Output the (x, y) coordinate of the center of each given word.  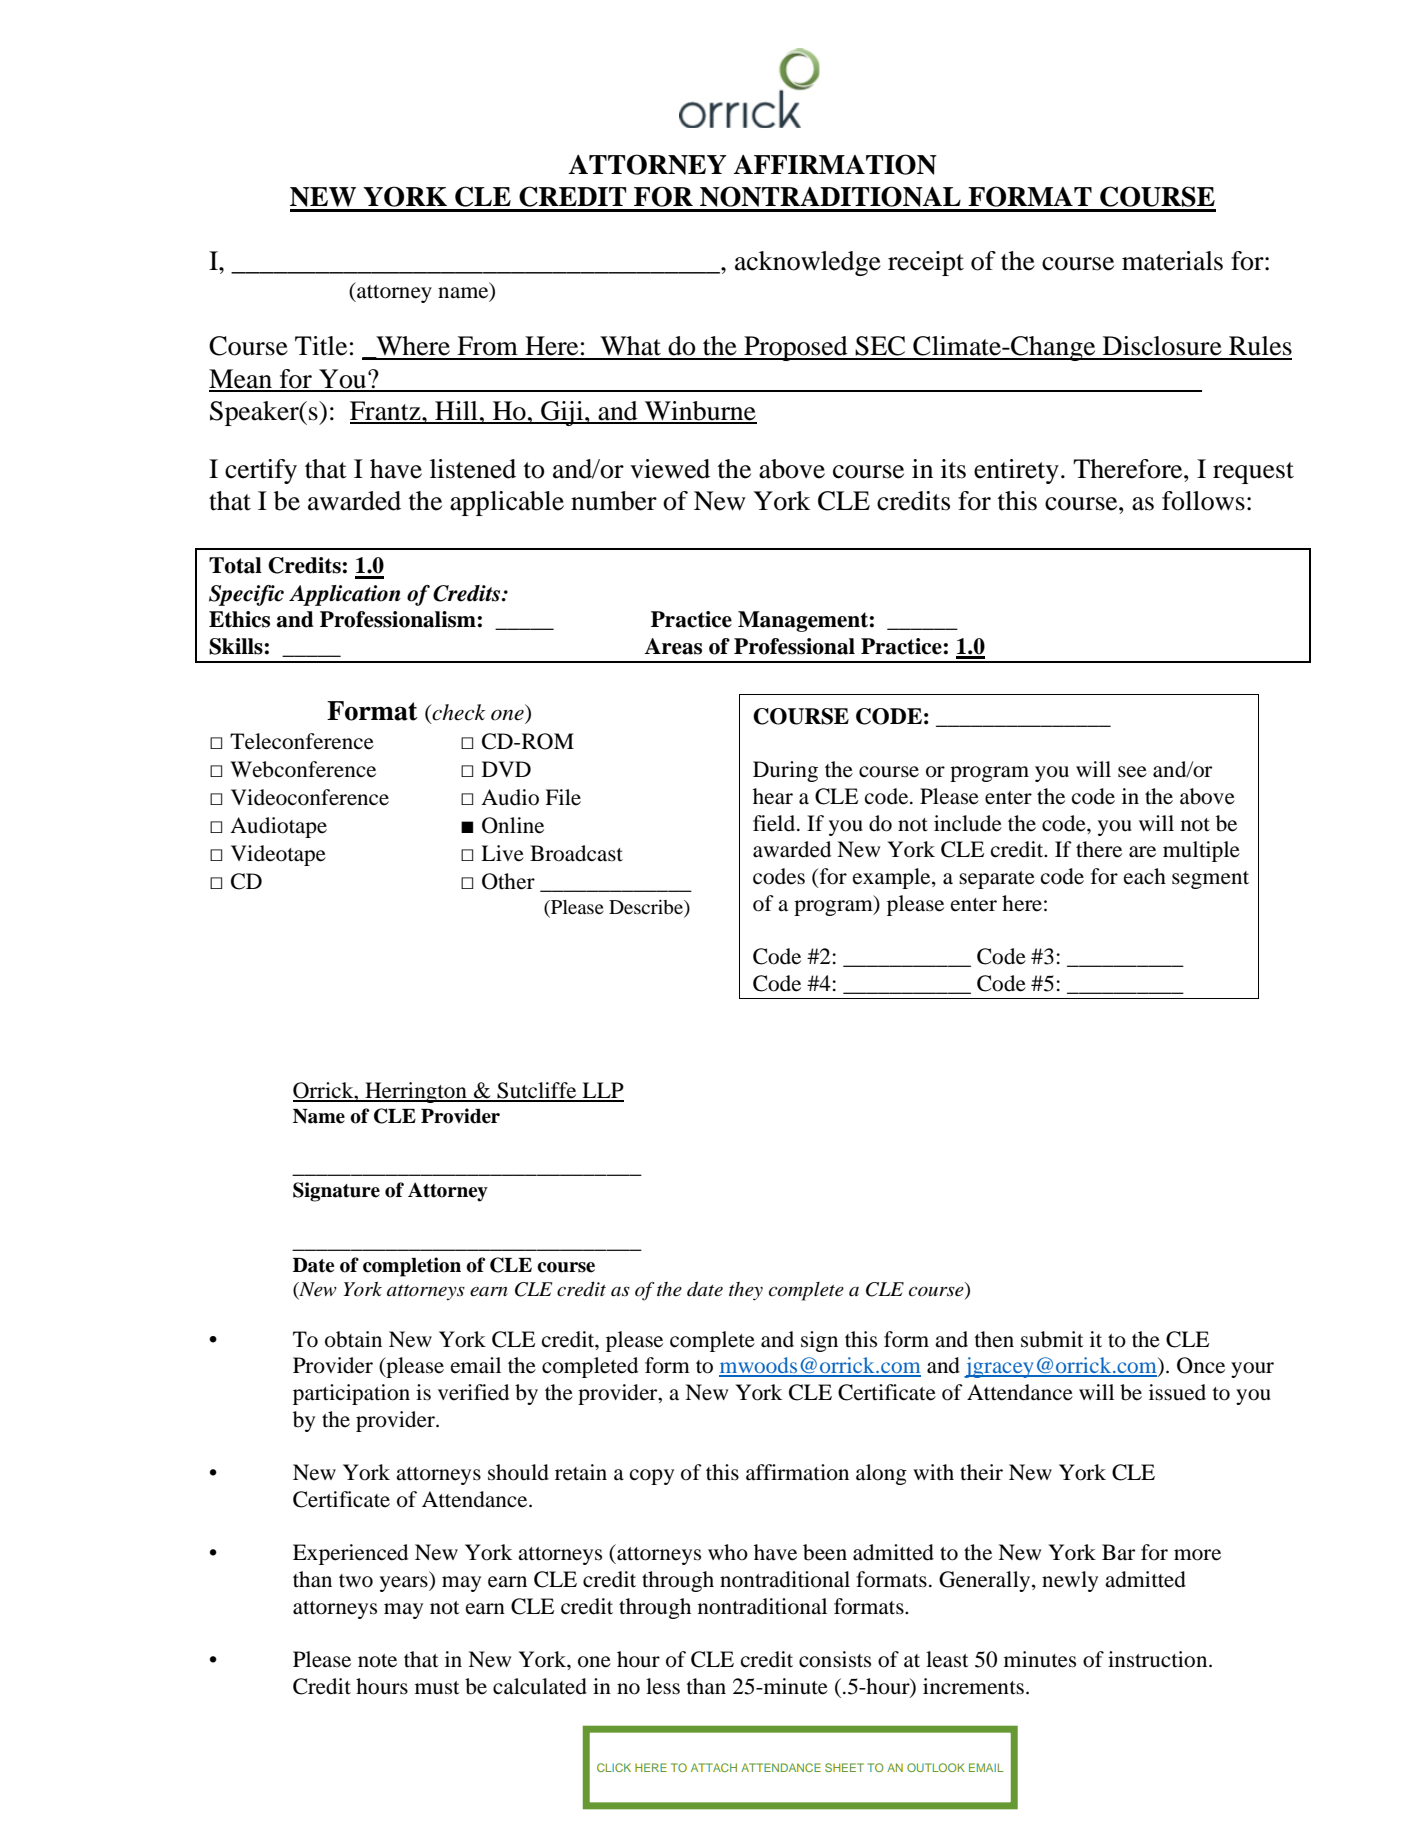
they (746, 1291)
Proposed (796, 348)
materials (1172, 261)
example (893, 878)
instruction (1159, 1659)
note (377, 1661)
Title (321, 346)
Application (345, 595)
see (1132, 772)
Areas (673, 646)
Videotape (278, 855)
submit (1052, 1339)
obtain (353, 1339)
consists (835, 1659)
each (1145, 876)
